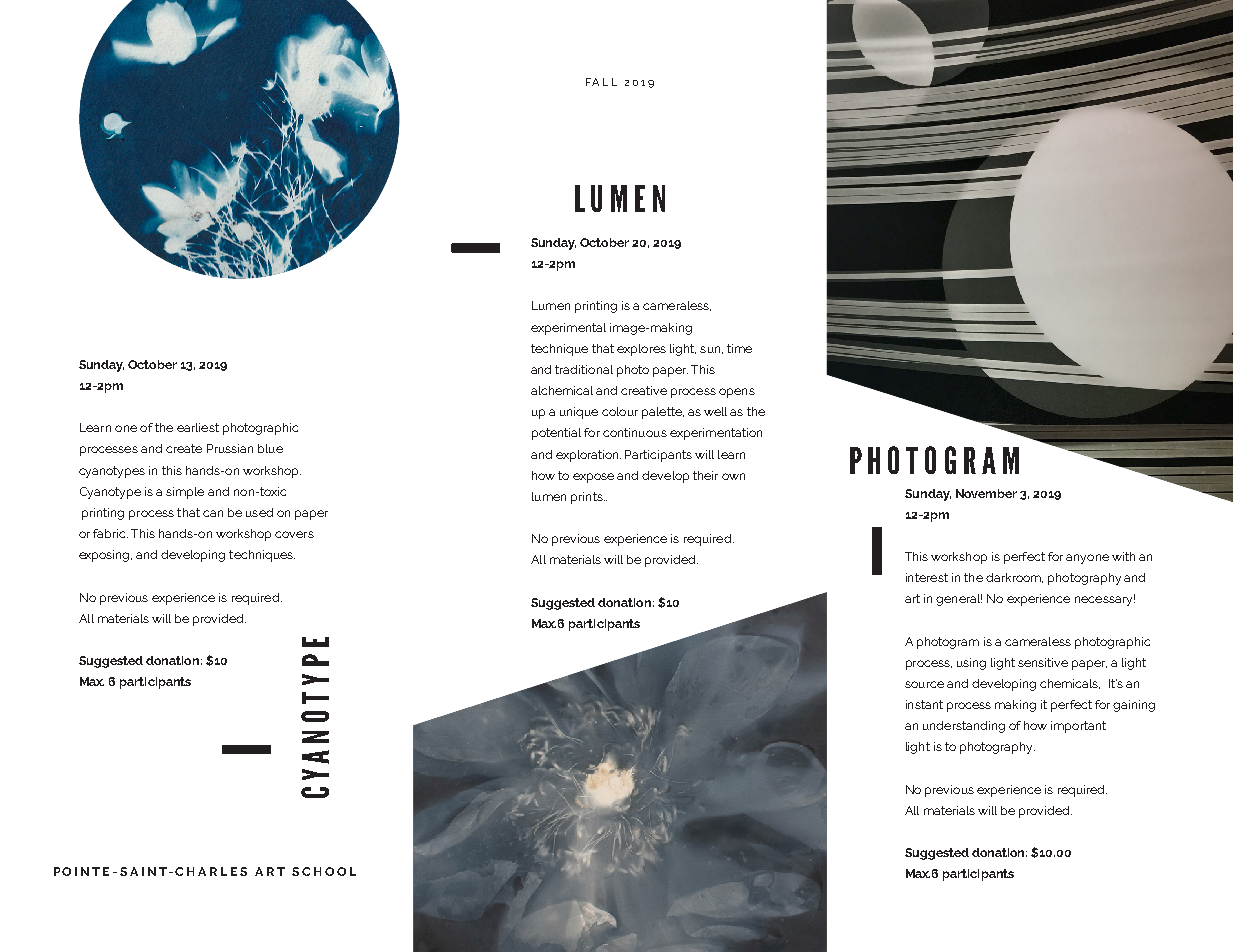 This screenshot has width=1233, height=952. I want to click on prints, so click(588, 498).
